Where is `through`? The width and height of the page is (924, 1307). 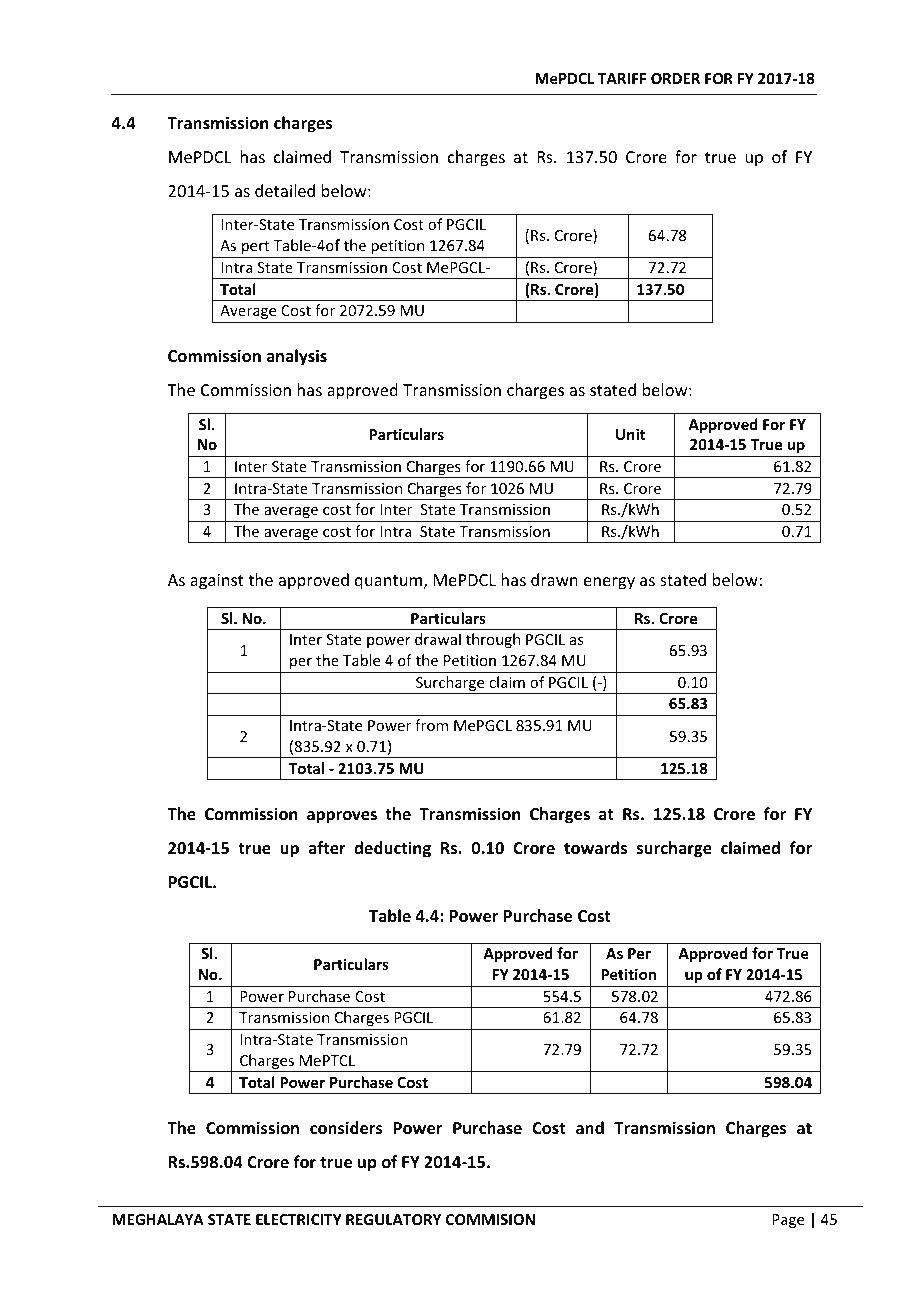
through is located at coordinates (493, 640).
